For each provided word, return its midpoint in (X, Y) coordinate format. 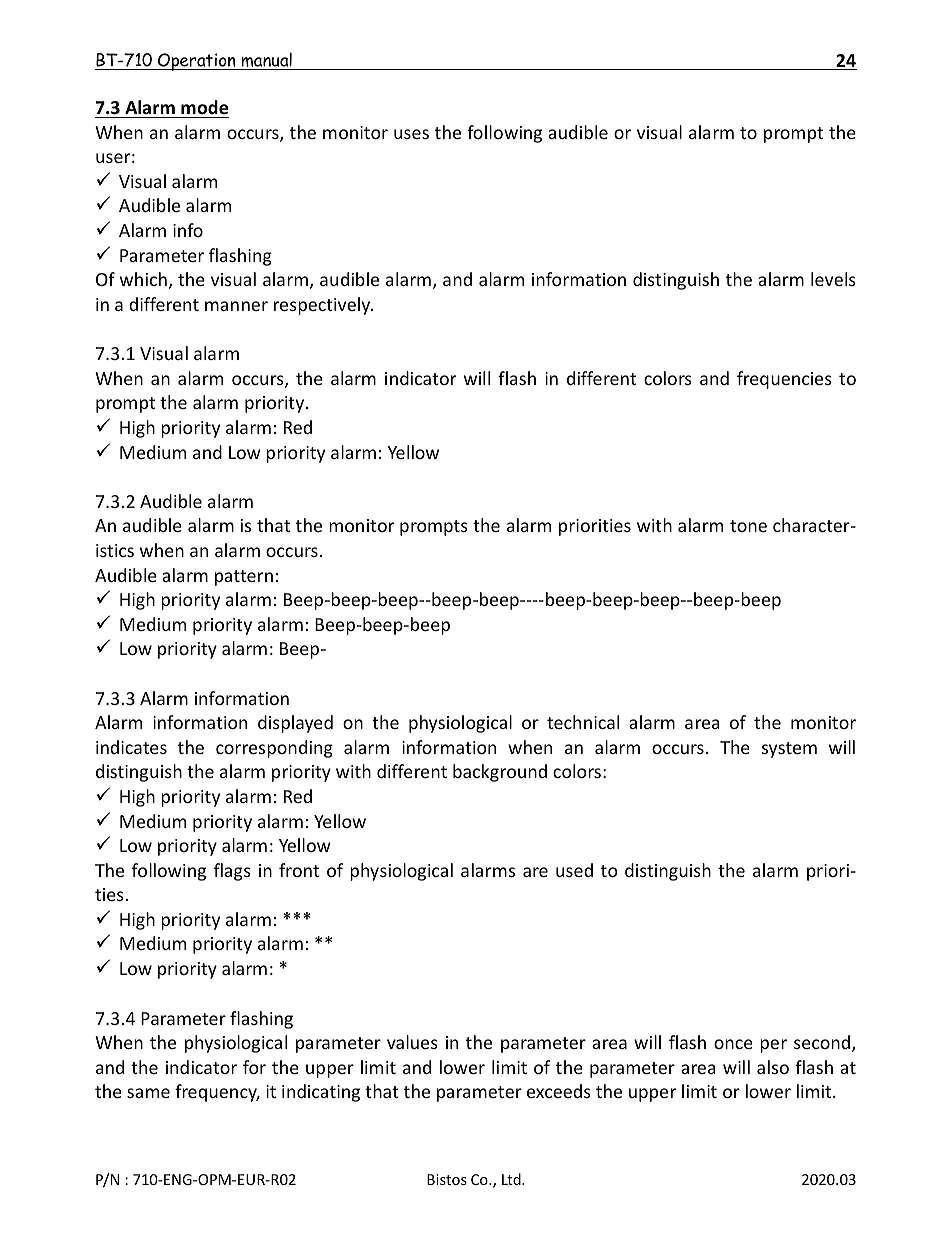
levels (833, 279)
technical (583, 722)
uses (411, 134)
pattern (244, 578)
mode (204, 107)
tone (748, 526)
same (148, 1093)
